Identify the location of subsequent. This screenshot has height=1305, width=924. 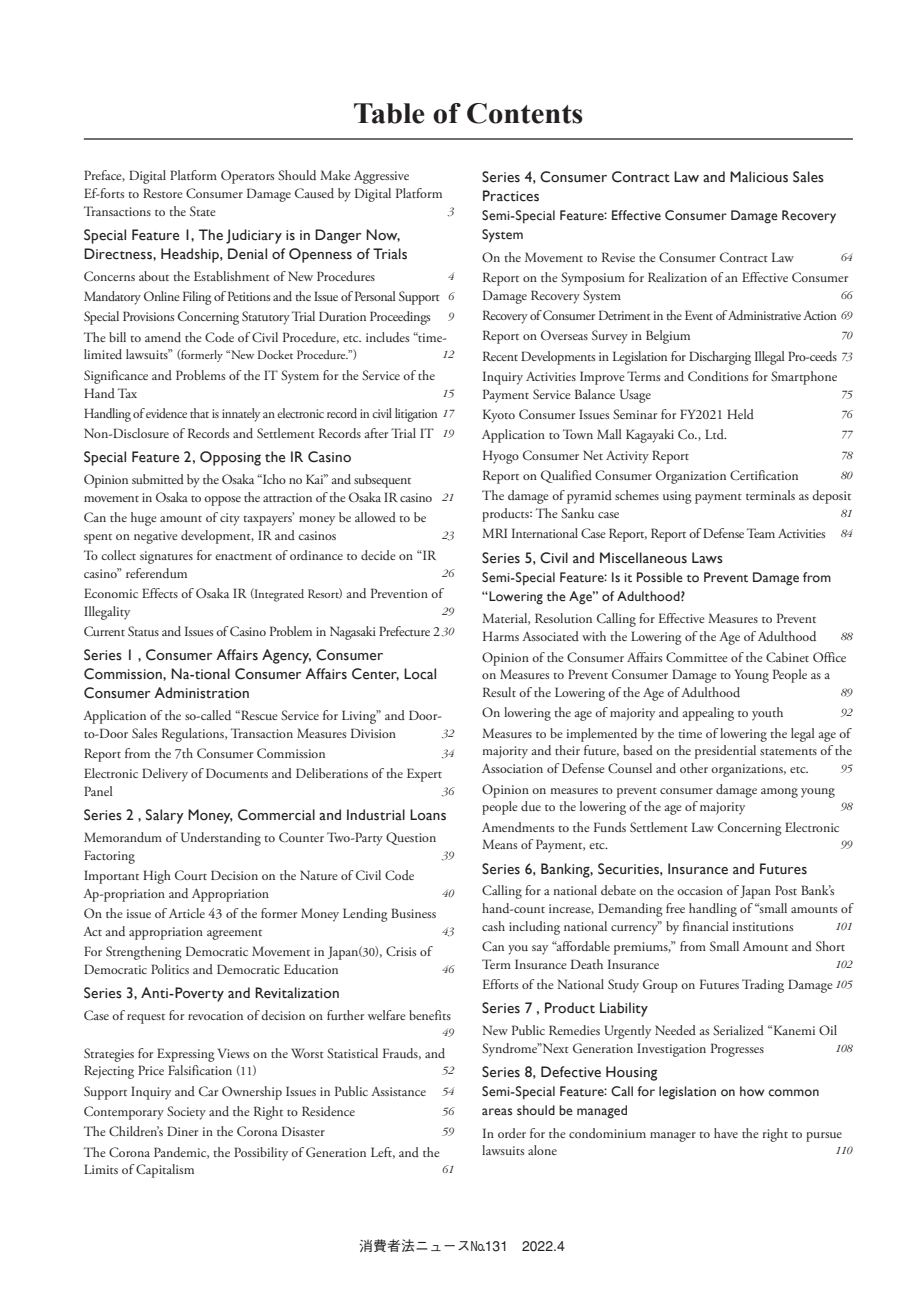
(382, 481).
